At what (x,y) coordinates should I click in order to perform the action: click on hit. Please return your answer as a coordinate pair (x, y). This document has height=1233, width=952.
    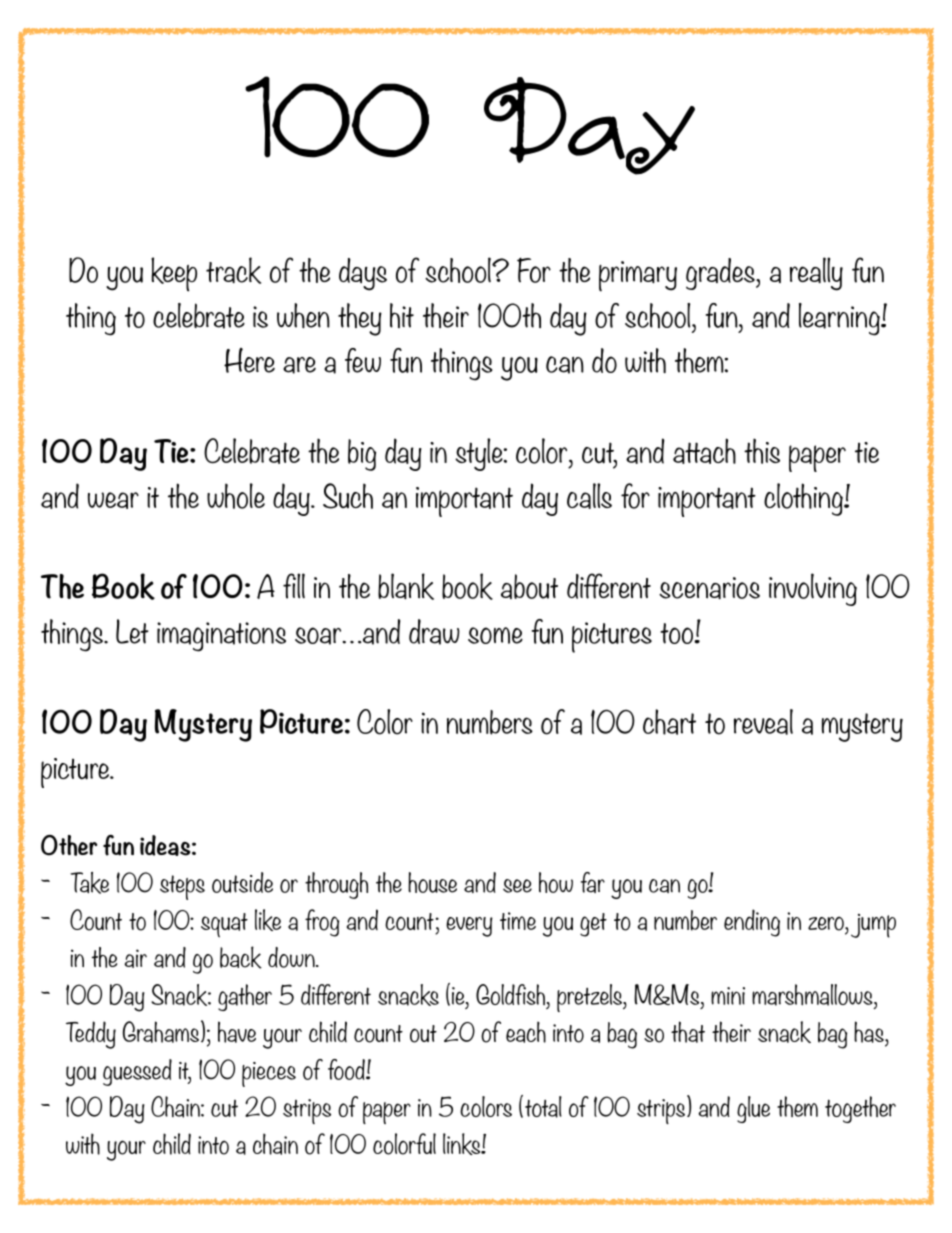
    Looking at the image, I should click on (402, 315).
